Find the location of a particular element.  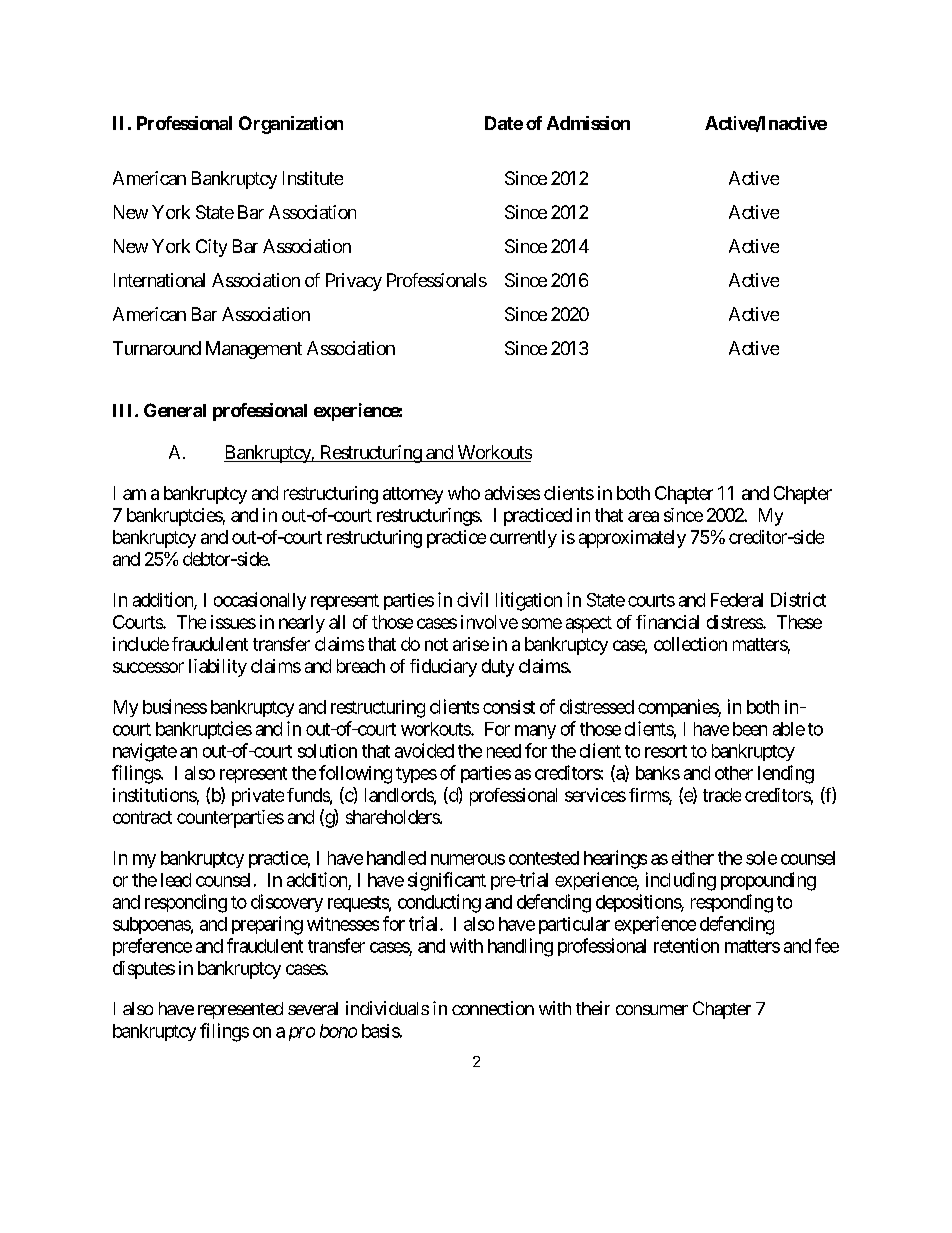

connection is located at coordinates (493, 1008).
